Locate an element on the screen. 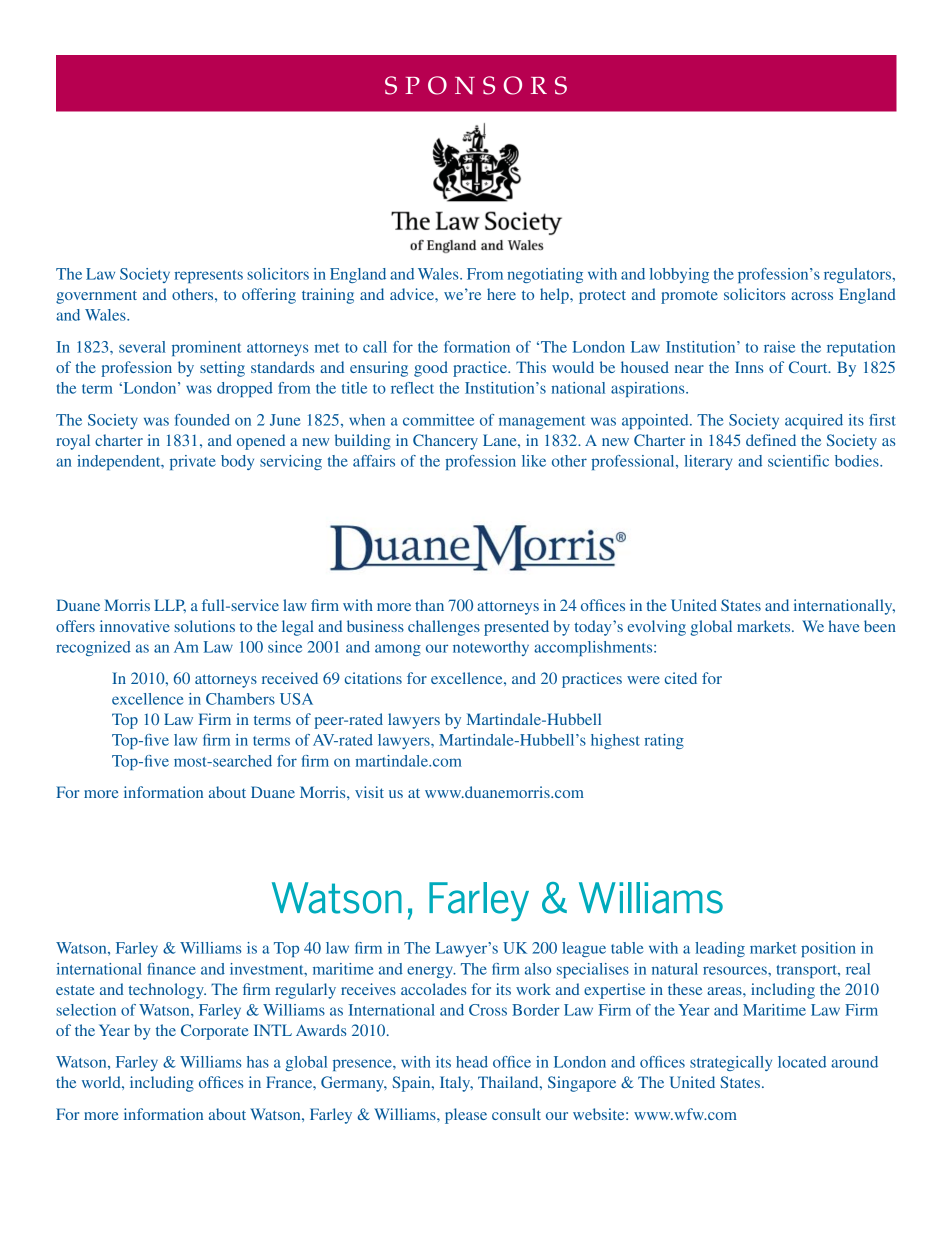 The width and height of the screenshot is (952, 1233). good is located at coordinates (431, 369).
